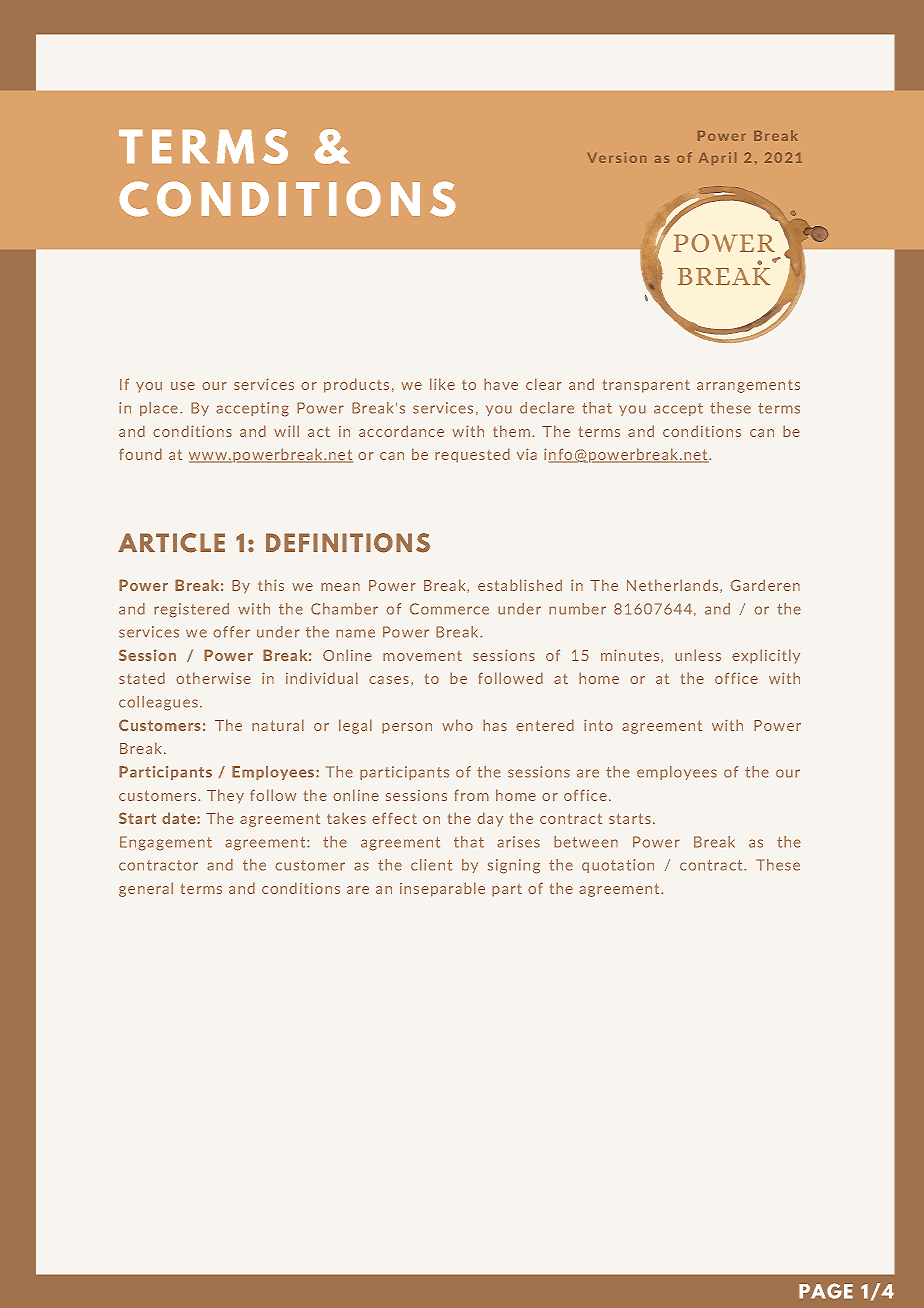 Image resolution: width=924 pixels, height=1308 pixels. Describe the element at coordinates (442, 889) in the page. I see `inseparable` at that location.
